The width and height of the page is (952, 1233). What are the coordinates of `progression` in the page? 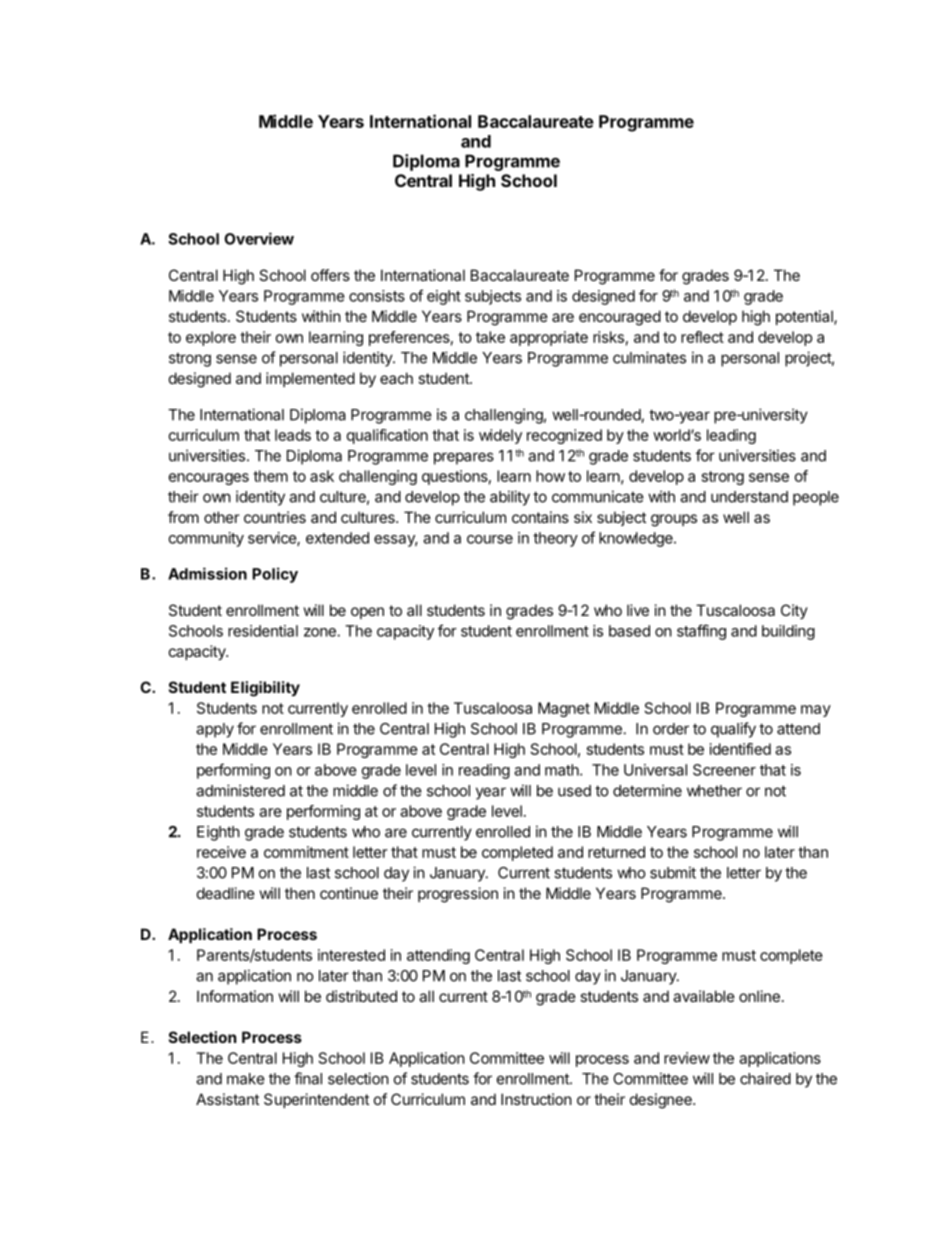 It's located at (458, 895).
